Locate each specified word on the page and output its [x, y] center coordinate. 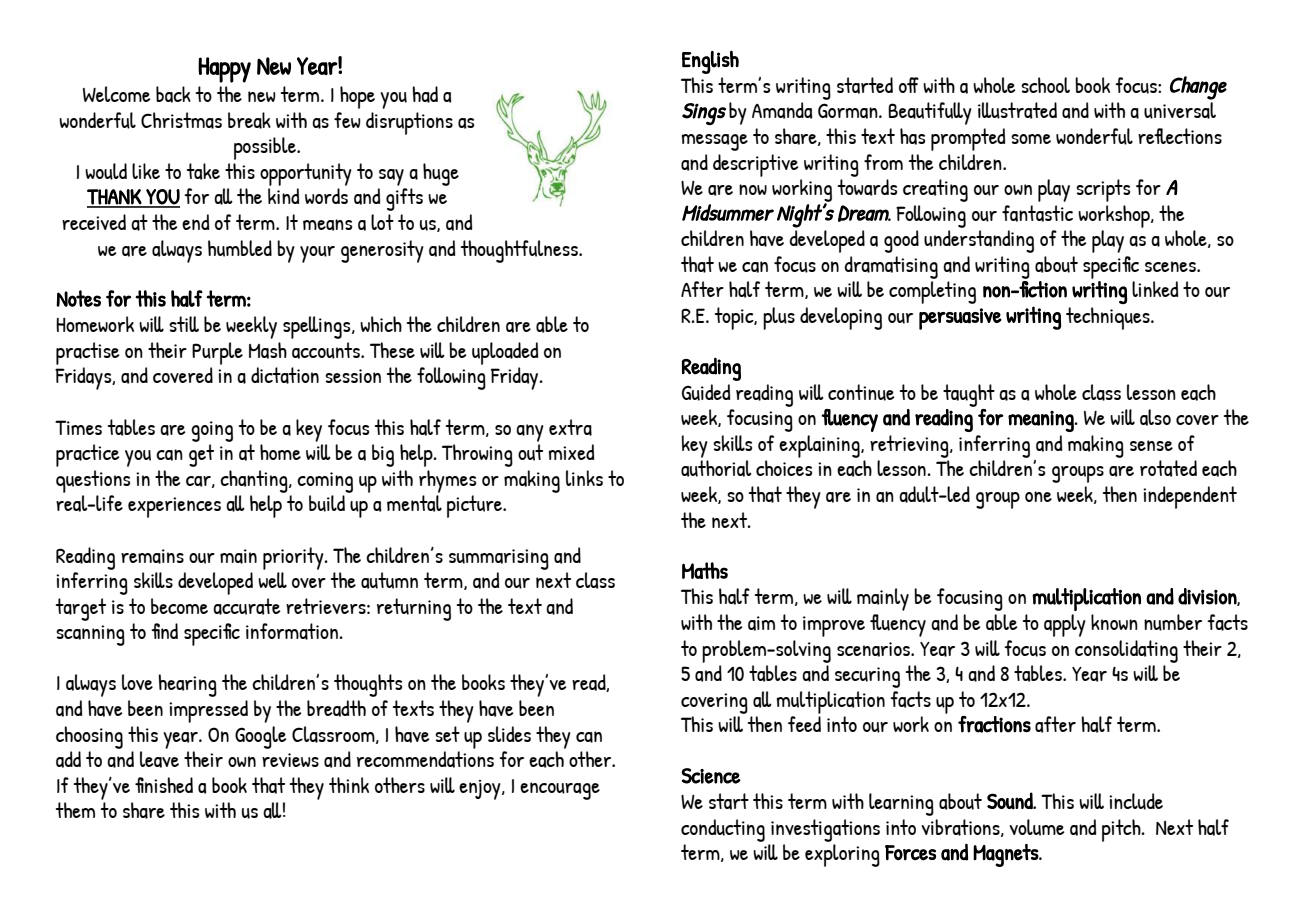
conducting [723, 830]
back [173, 94]
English [710, 62]
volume [1037, 827]
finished [164, 785]
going [212, 431]
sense [1151, 445]
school [1045, 85]
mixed [571, 452]
